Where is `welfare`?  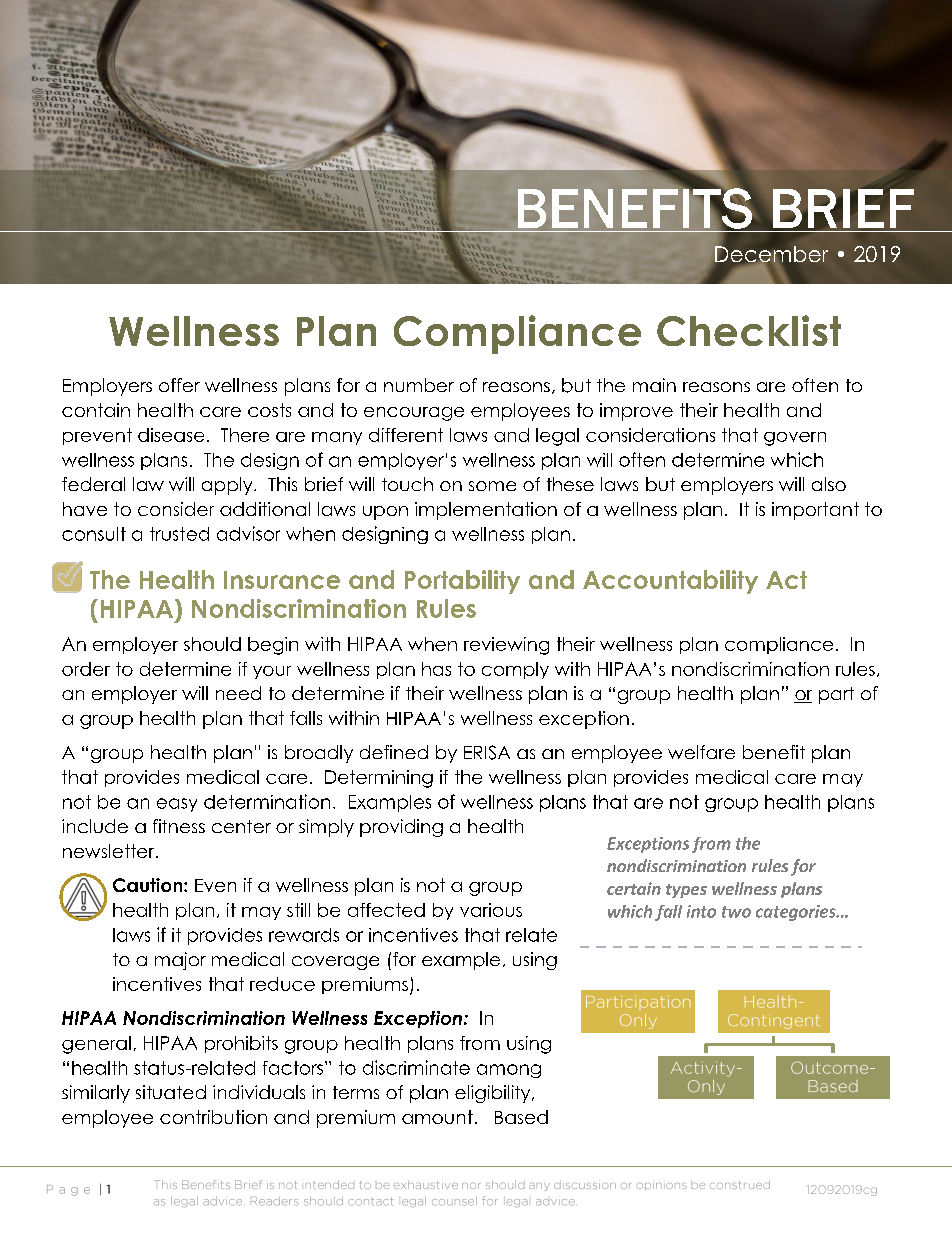
welfare is located at coordinates (701, 752).
